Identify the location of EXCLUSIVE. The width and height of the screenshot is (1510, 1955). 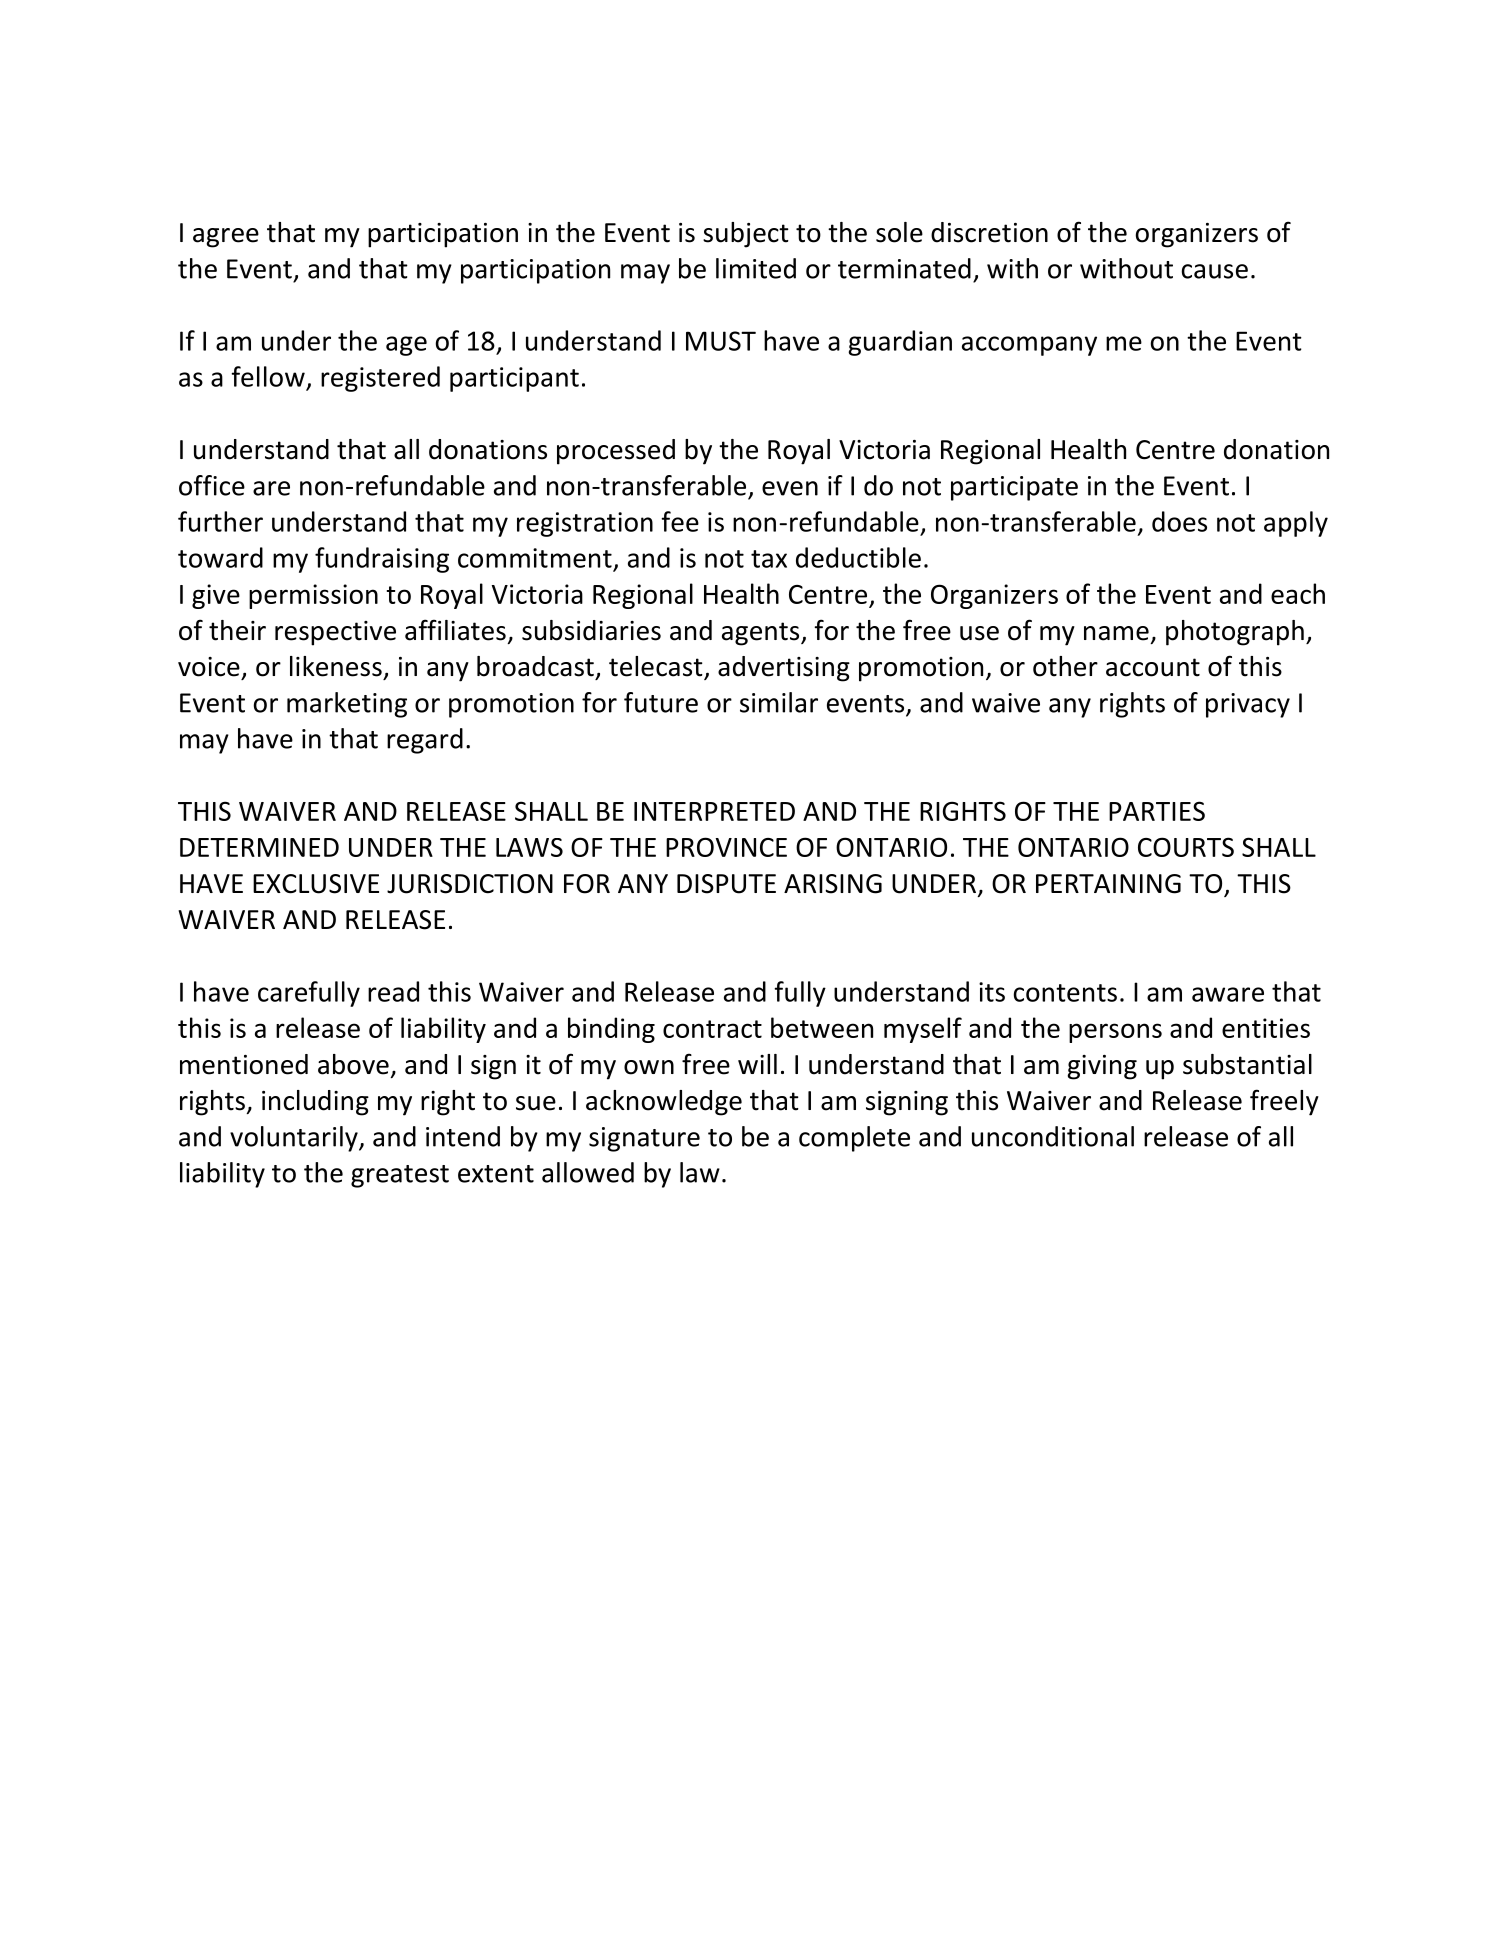
(316, 884).
